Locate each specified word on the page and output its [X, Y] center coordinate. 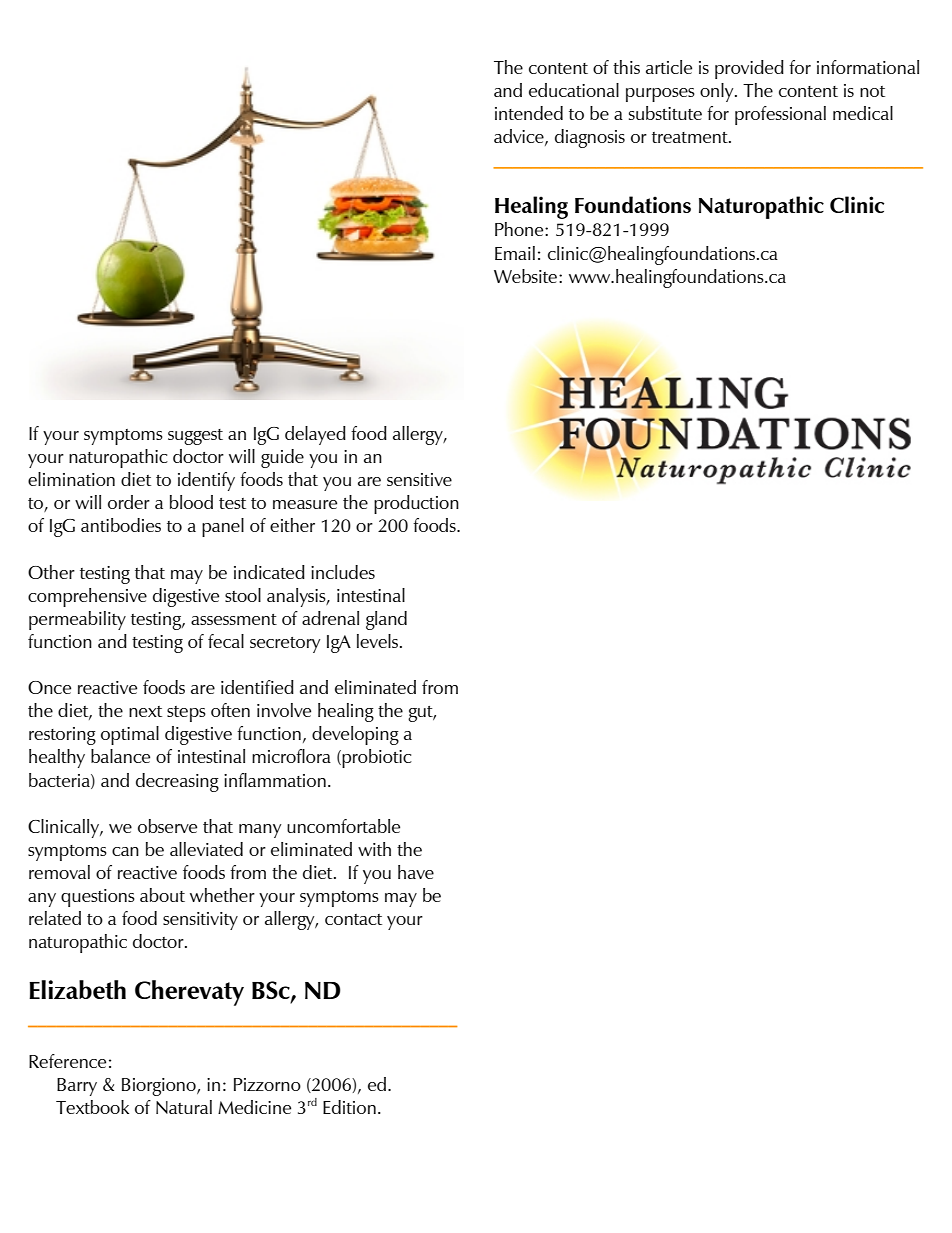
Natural [184, 1107]
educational [574, 90]
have [416, 872]
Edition [349, 1107]
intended [529, 113]
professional [780, 115]
